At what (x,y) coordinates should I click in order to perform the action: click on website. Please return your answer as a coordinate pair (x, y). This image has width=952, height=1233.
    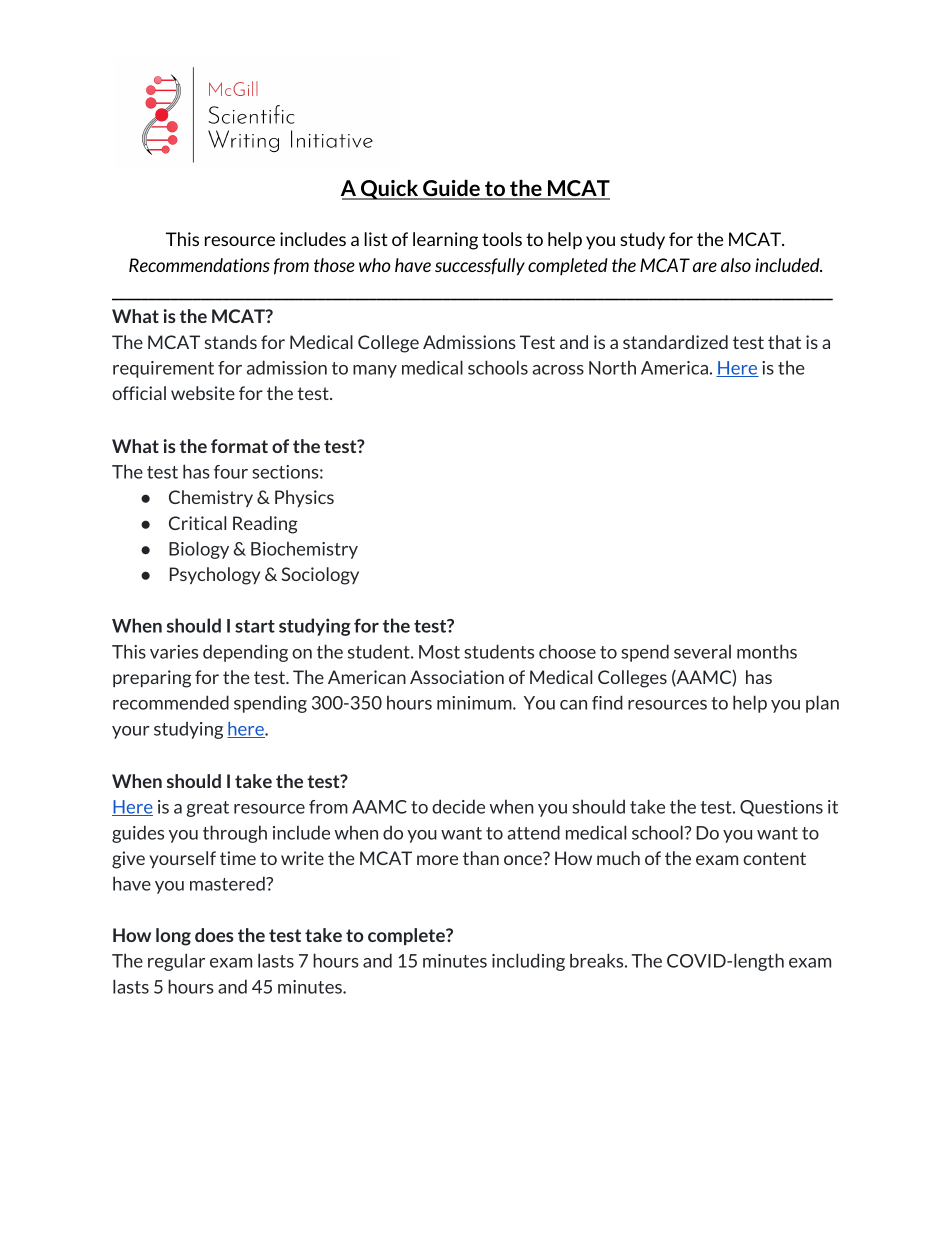
    Looking at the image, I should click on (203, 393).
